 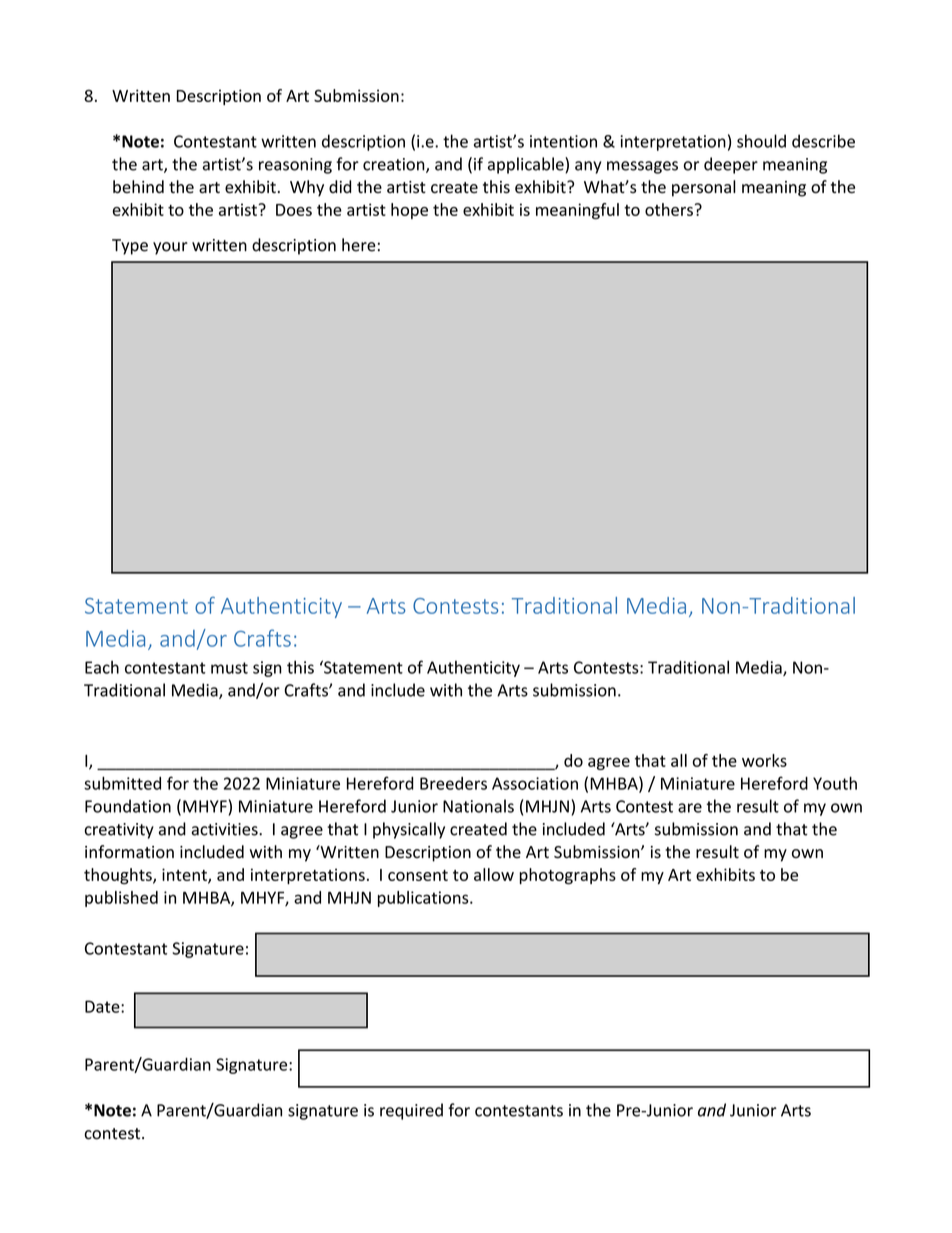 I want to click on applicable, so click(x=527, y=165).
